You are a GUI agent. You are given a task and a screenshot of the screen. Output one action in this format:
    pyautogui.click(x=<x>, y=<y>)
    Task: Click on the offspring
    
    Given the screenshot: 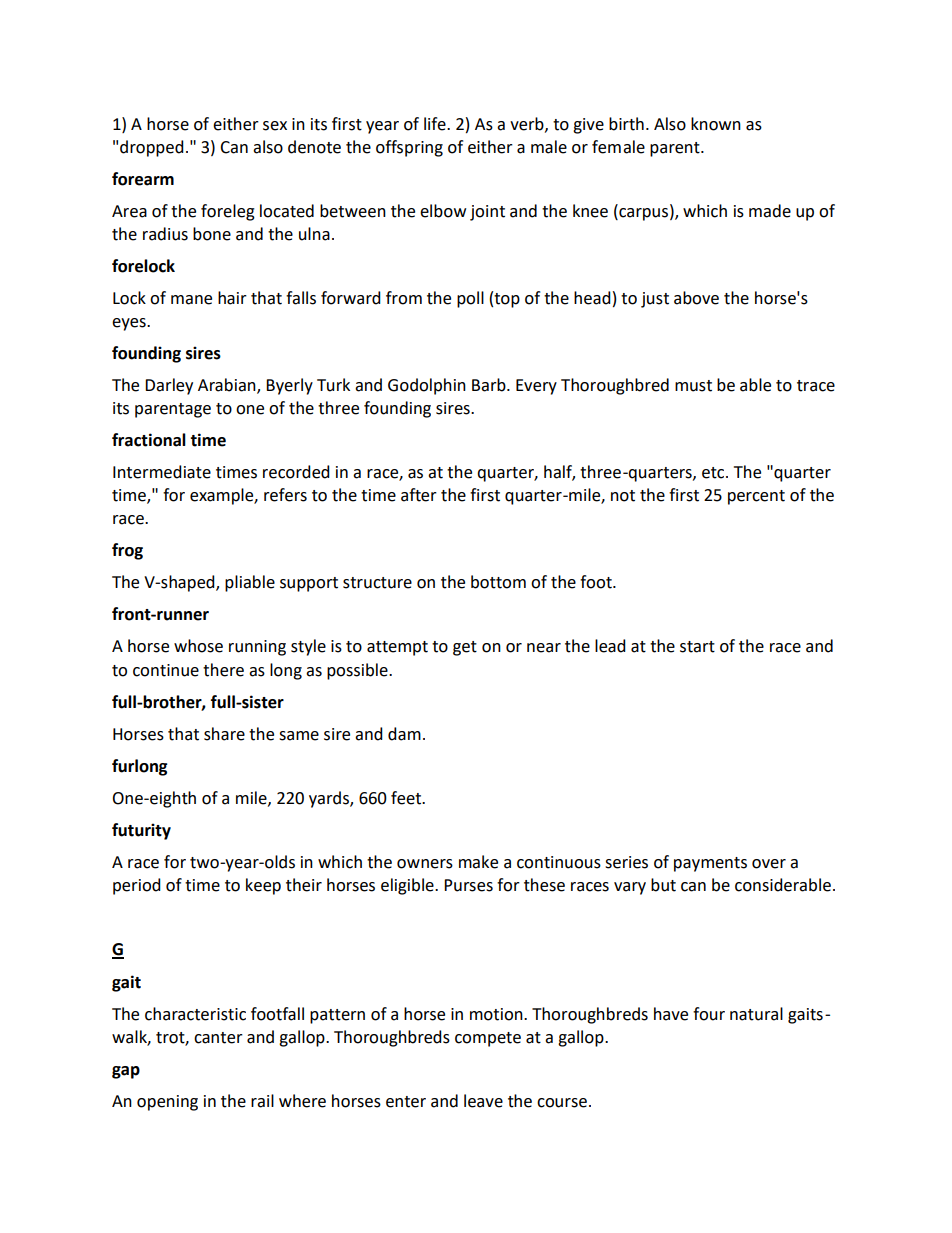 What is the action you would take?
    pyautogui.click(x=409, y=148)
